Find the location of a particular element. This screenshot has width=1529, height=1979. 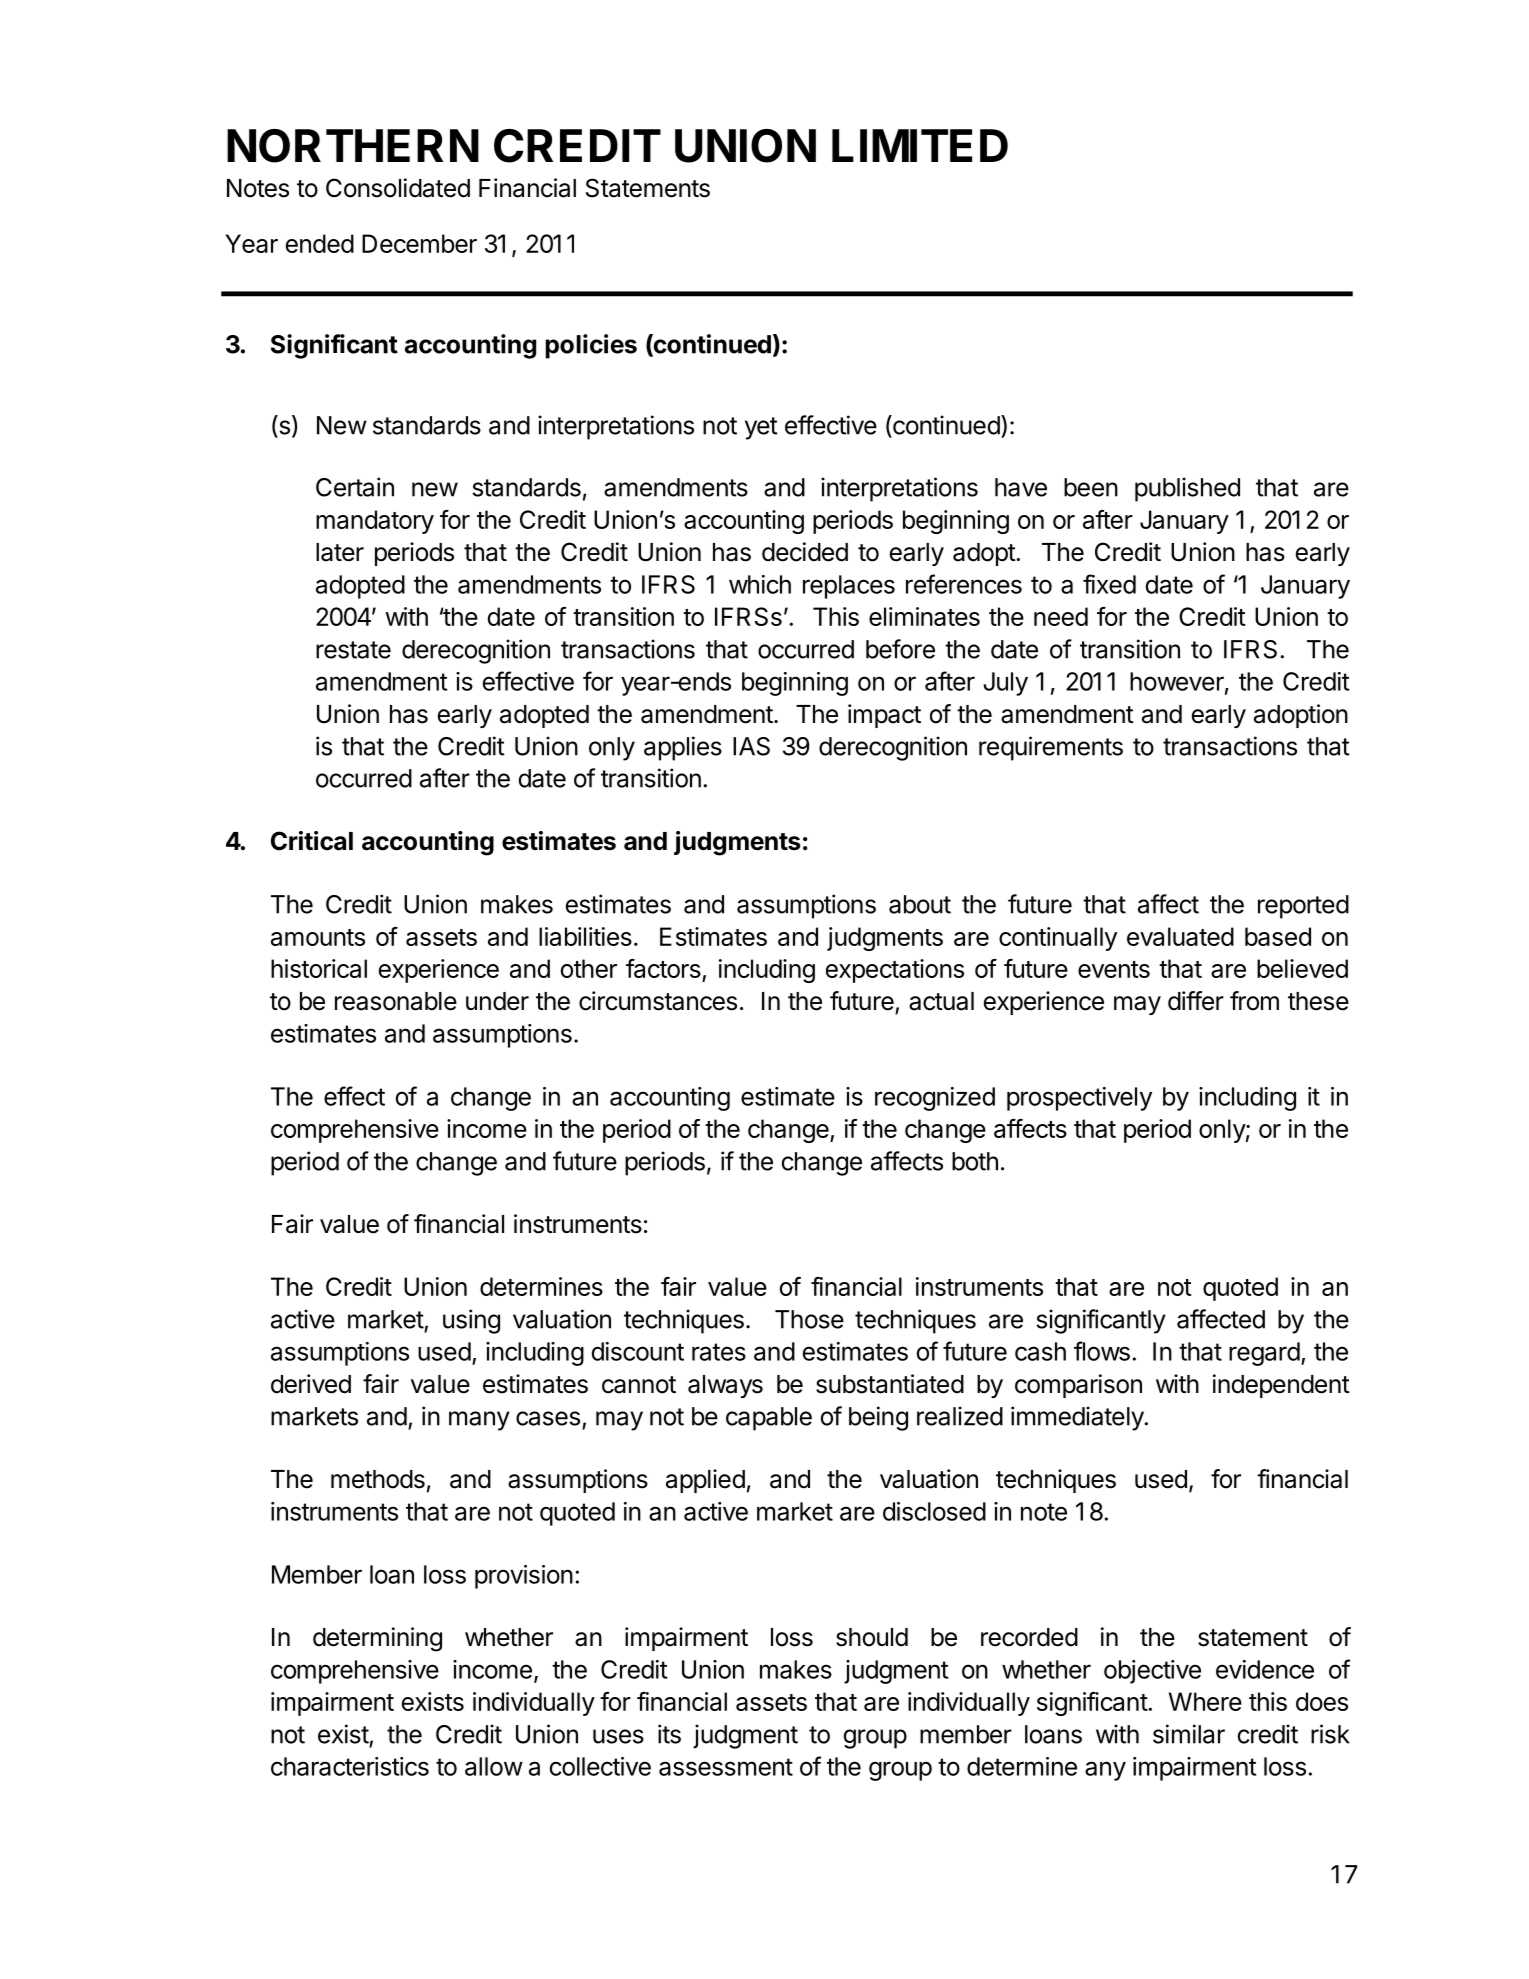

fixed is located at coordinates (1109, 584).
